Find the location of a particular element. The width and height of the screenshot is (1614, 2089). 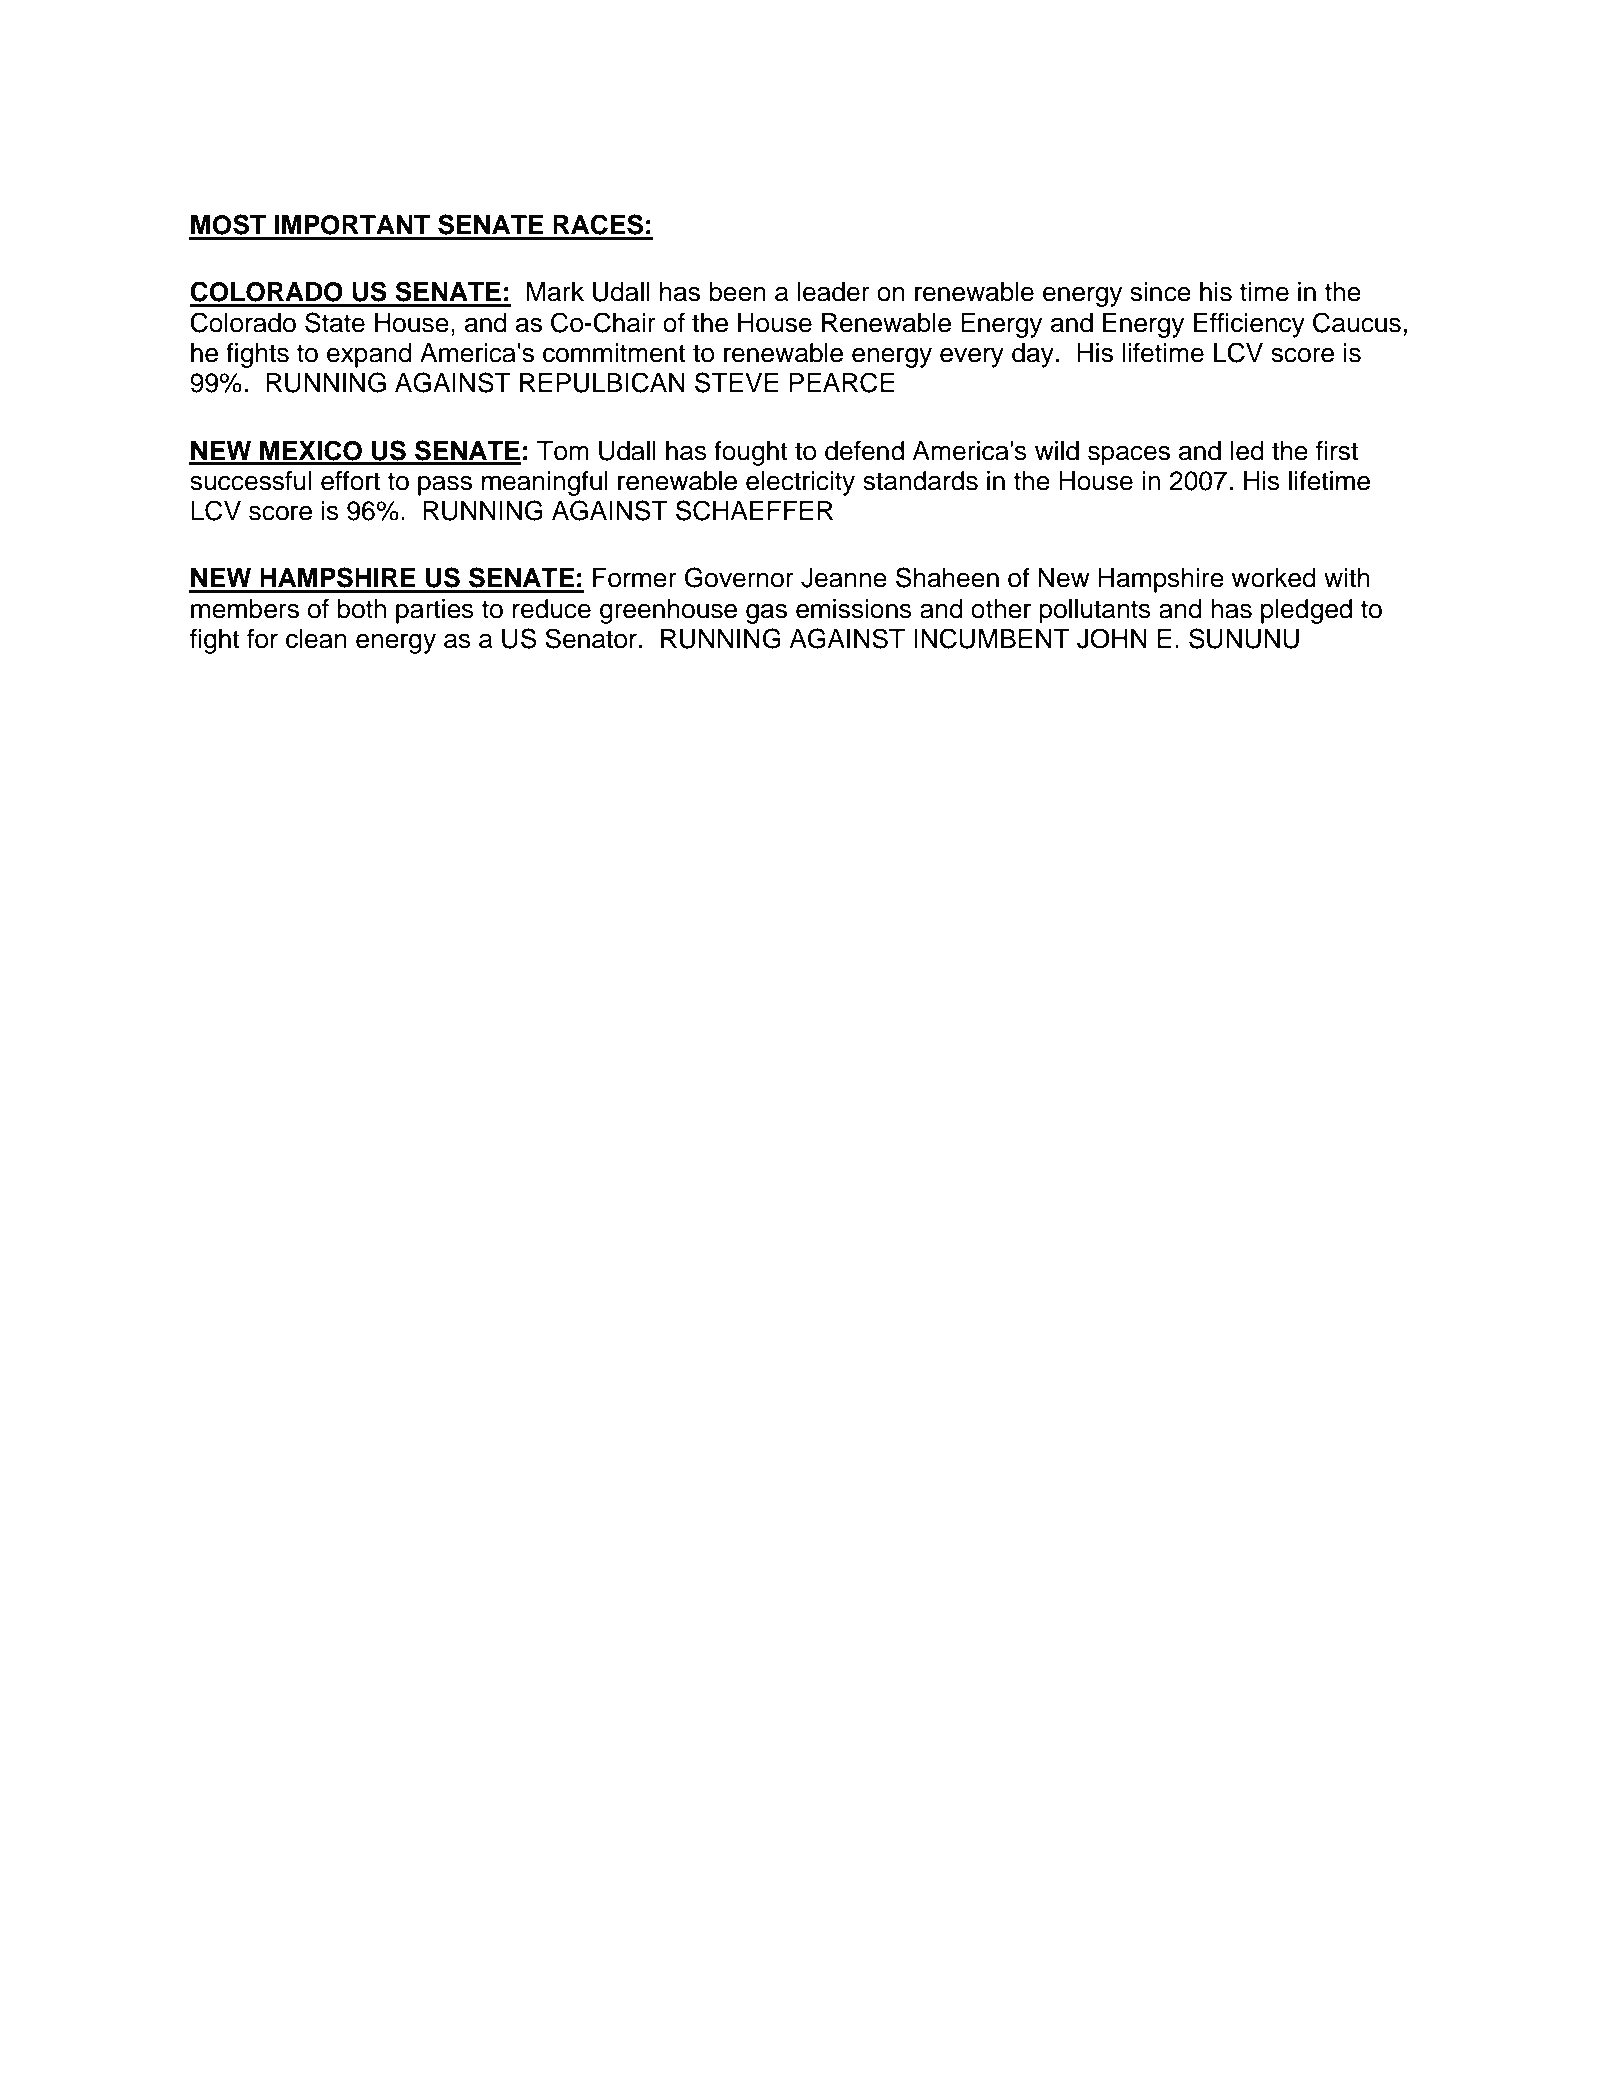

spaces is located at coordinates (1129, 455).
